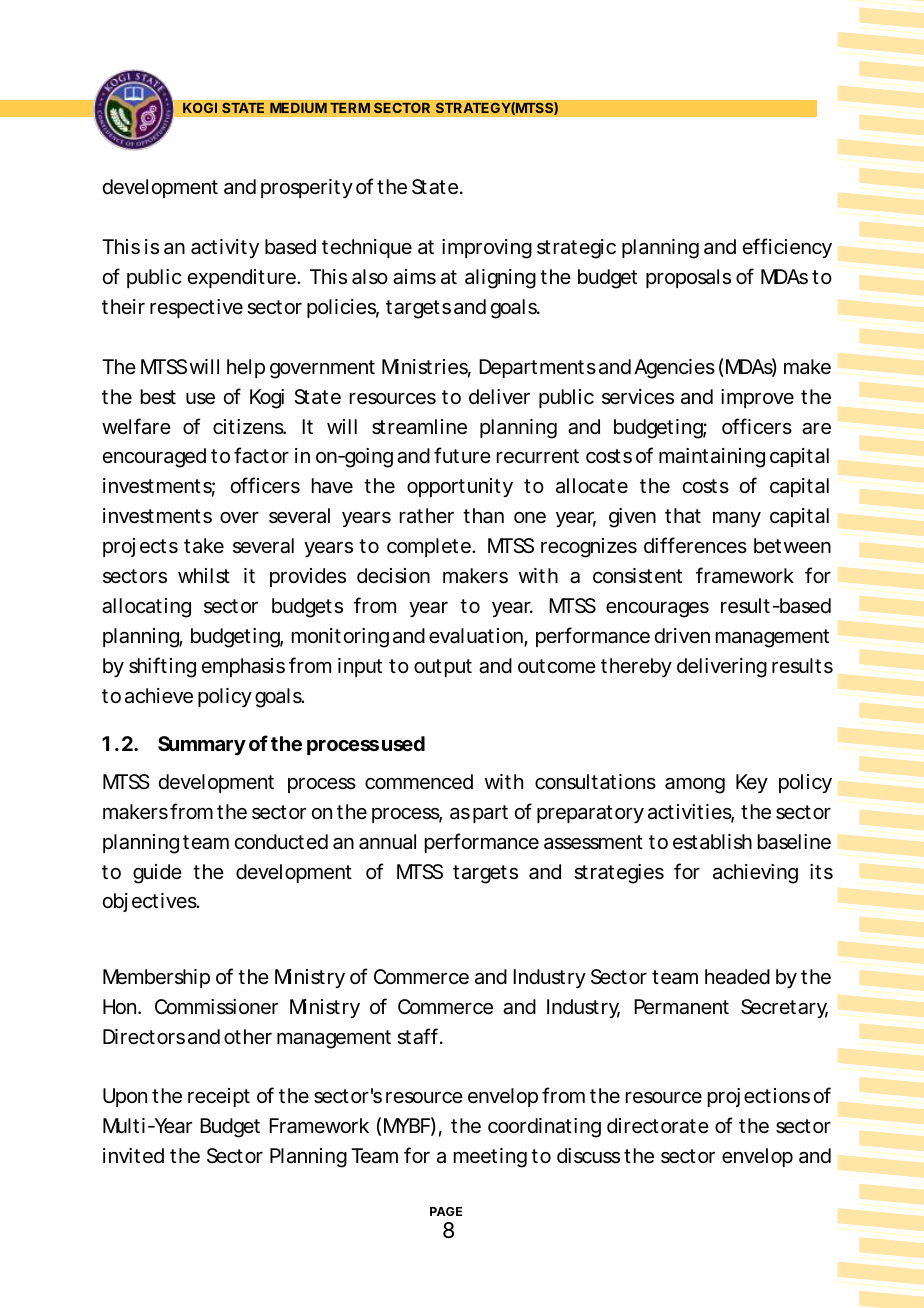 The image size is (924, 1308). I want to click on efficiency, so click(787, 248).
